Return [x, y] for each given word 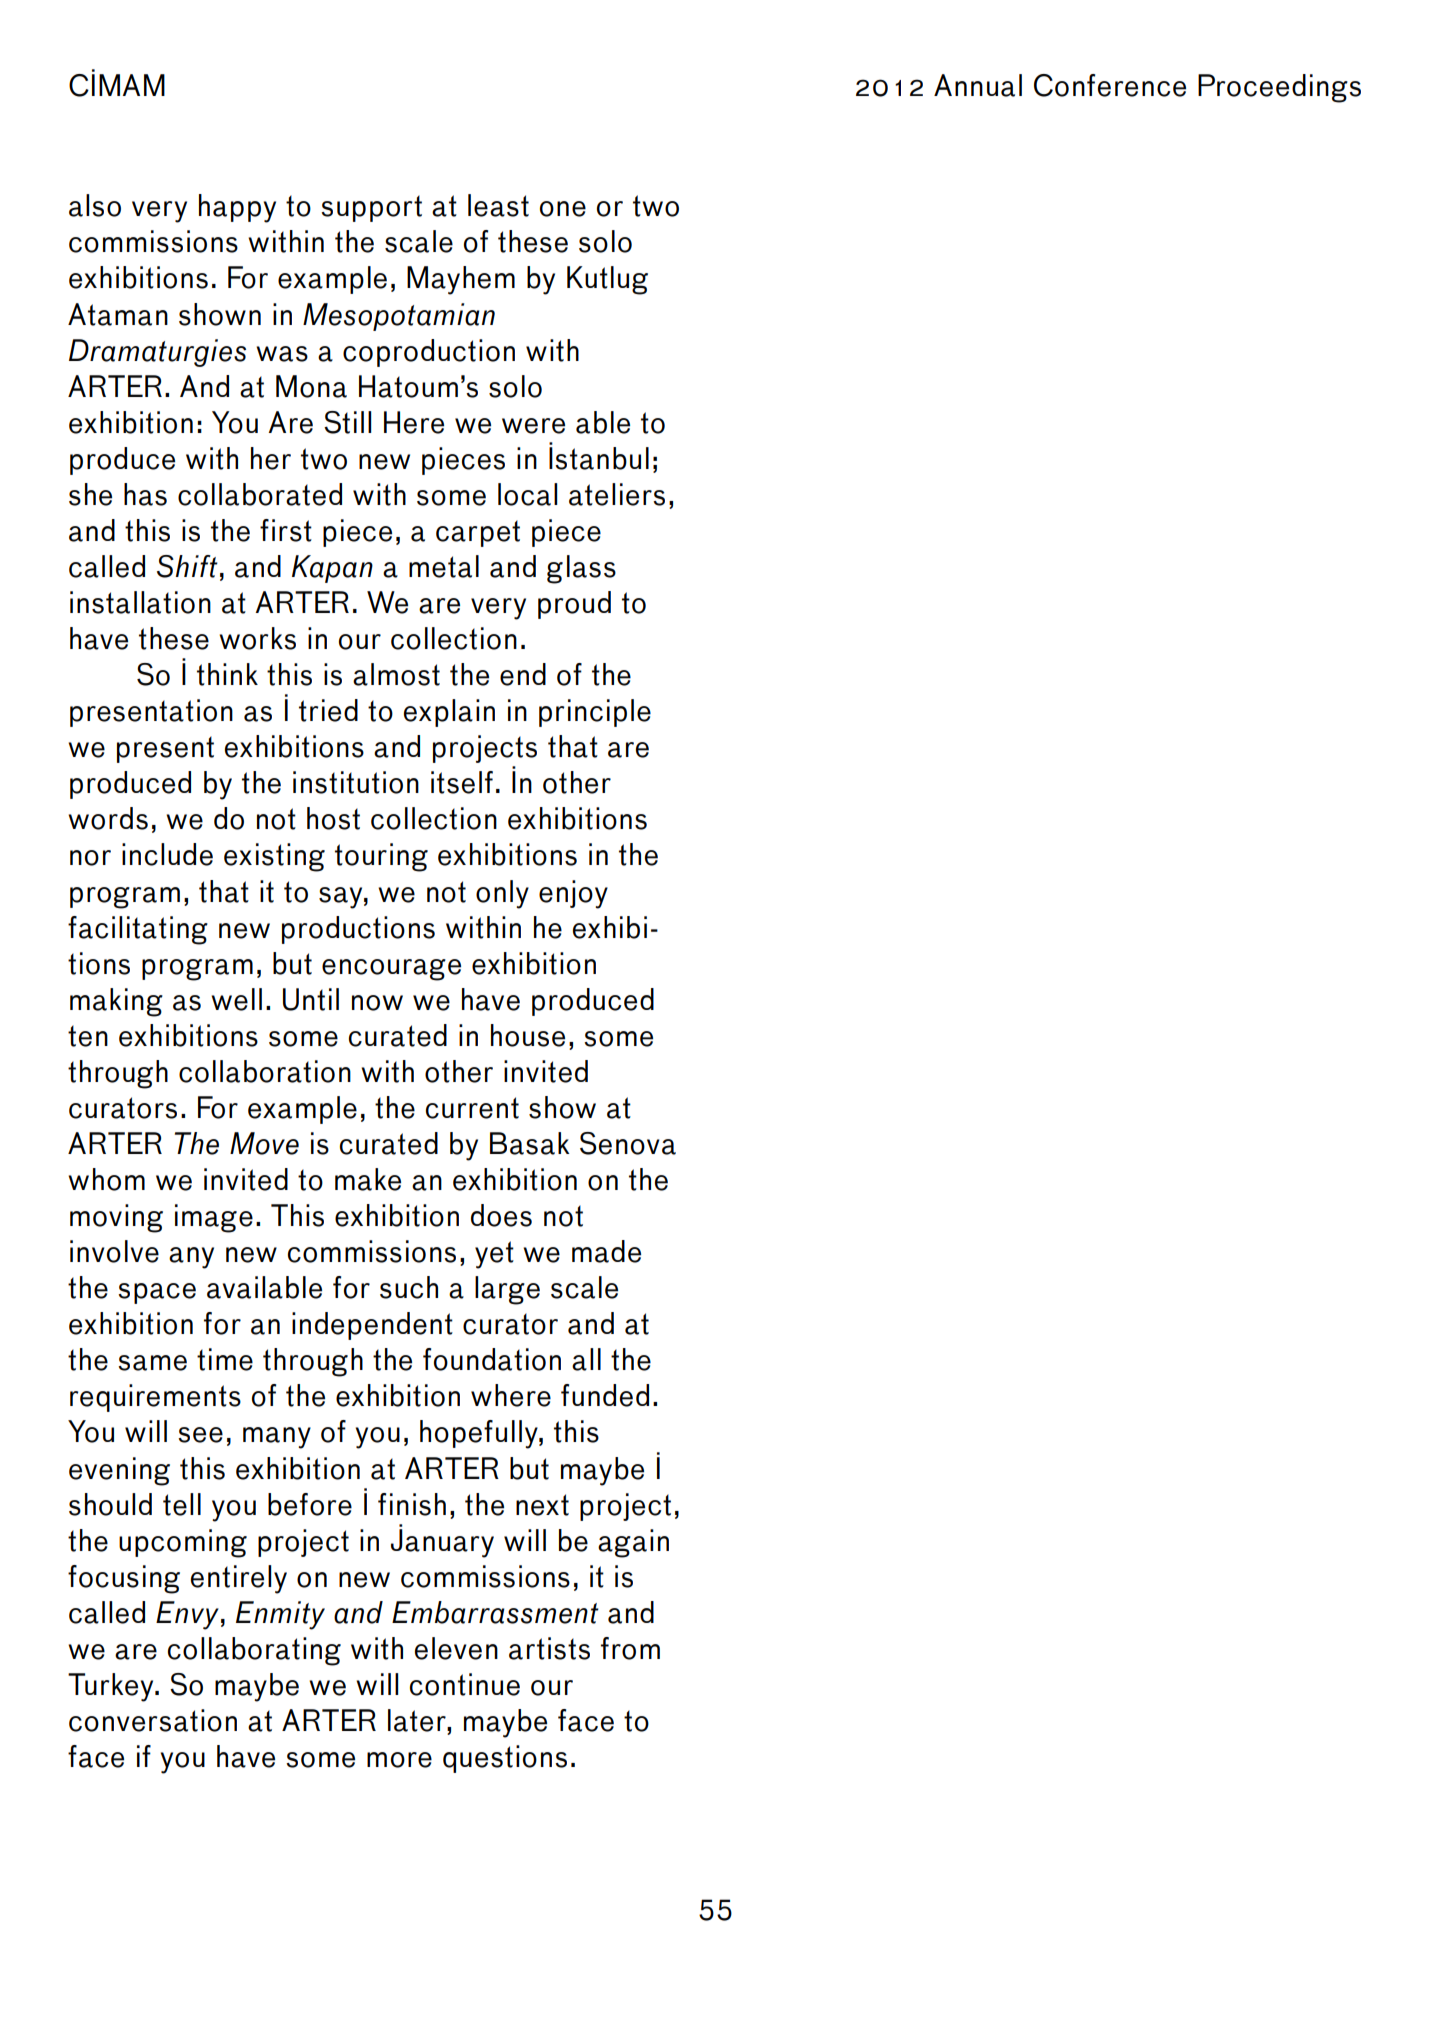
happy [237, 208]
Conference [1110, 85]
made [606, 1251]
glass [581, 569]
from [630, 1648]
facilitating [138, 930]
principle [595, 713]
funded [605, 1395]
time [225, 1359]
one [563, 209]
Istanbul [599, 456]
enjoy [573, 894]
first [286, 530]
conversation [153, 1720]
